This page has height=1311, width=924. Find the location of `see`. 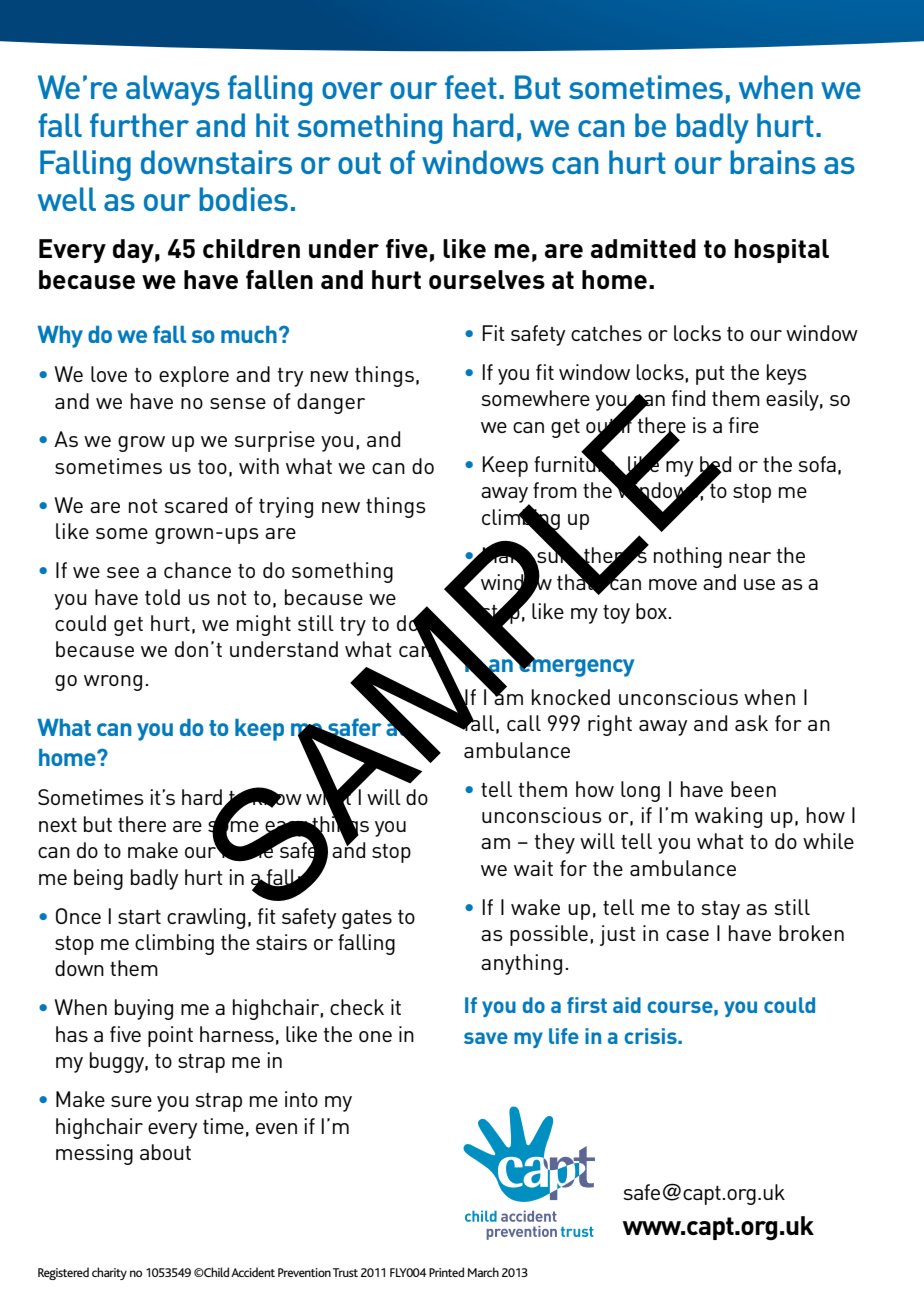

see is located at coordinates (123, 572).
